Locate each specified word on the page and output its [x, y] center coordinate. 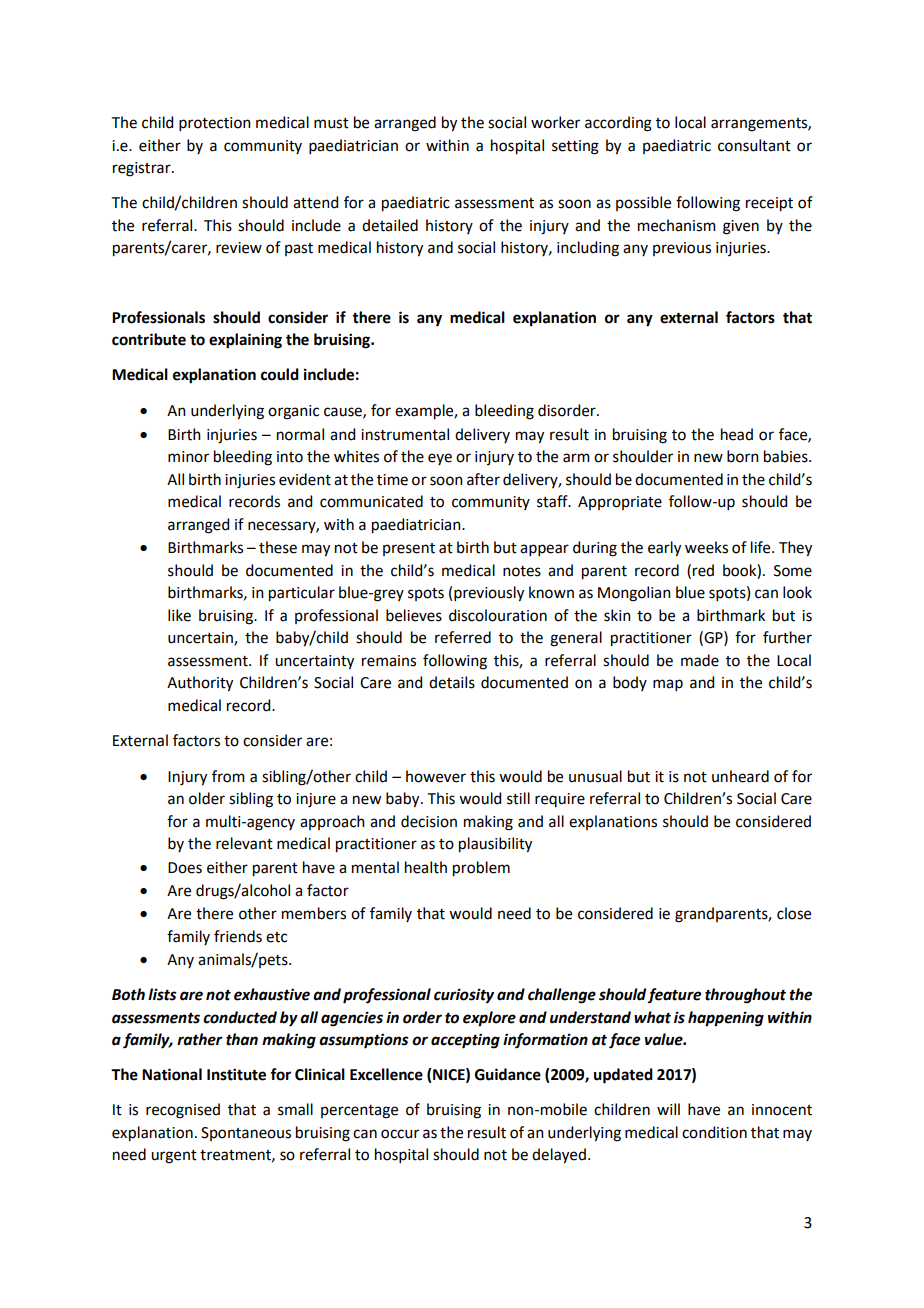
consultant [754, 145]
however [436, 776]
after [483, 479]
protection [215, 124]
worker [555, 122]
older [207, 798]
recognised [183, 1111]
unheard [740, 776]
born [743, 456]
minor [188, 457]
